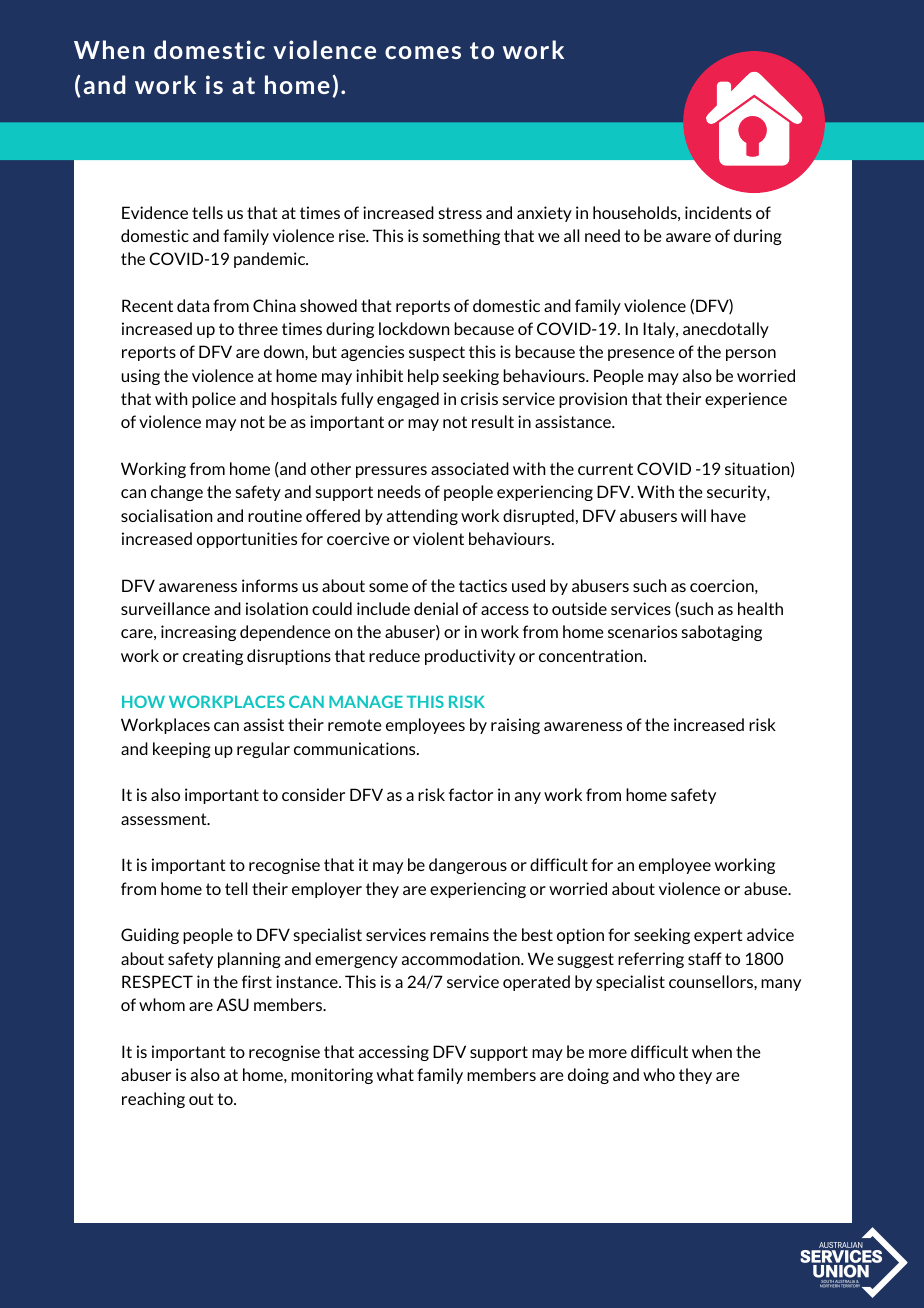 This screenshot has width=924, height=1308. What do you see at coordinates (153, 1100) in the screenshot?
I see `reaching` at bounding box center [153, 1100].
